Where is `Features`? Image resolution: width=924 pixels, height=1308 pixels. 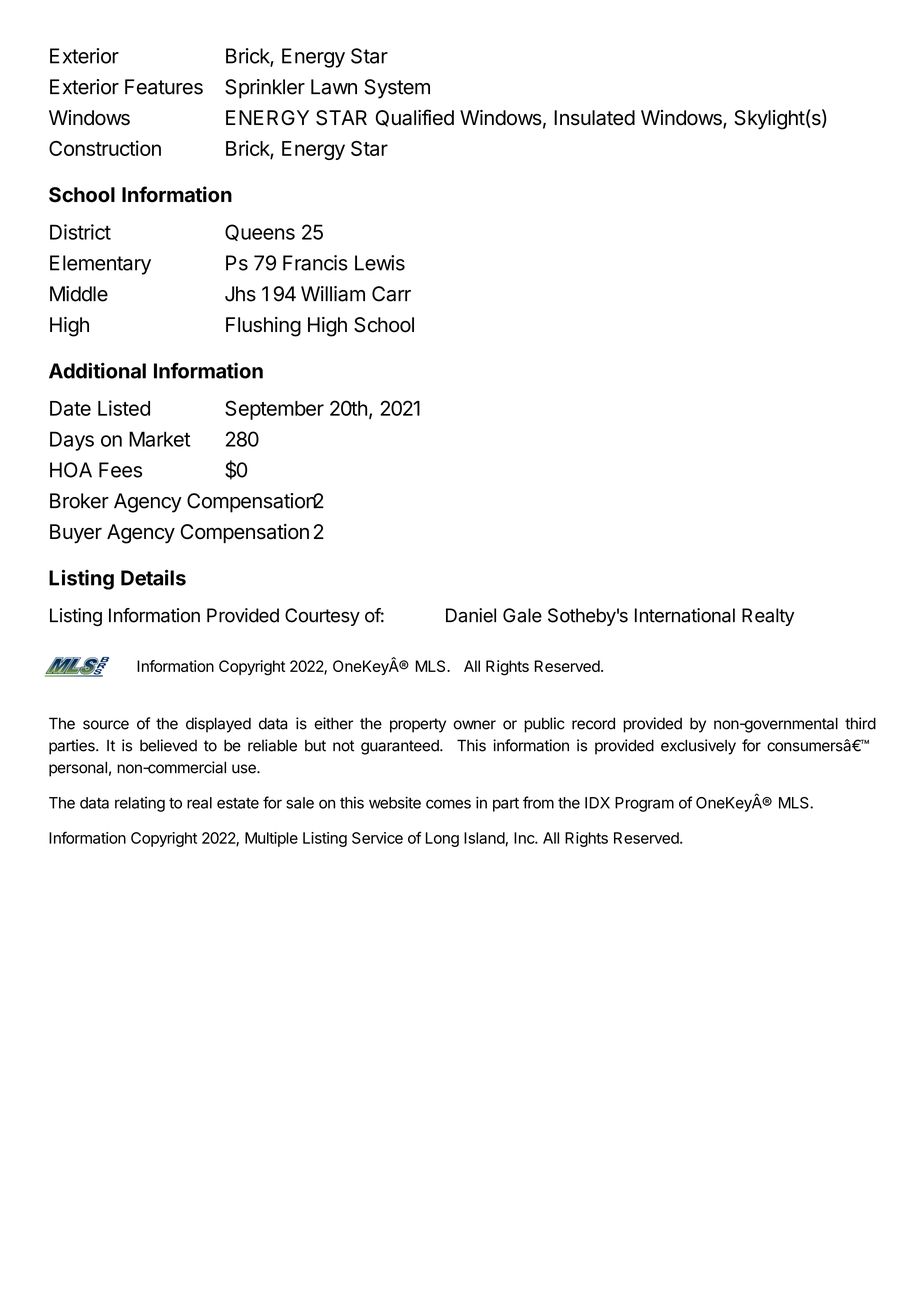
Features is located at coordinates (164, 87).
